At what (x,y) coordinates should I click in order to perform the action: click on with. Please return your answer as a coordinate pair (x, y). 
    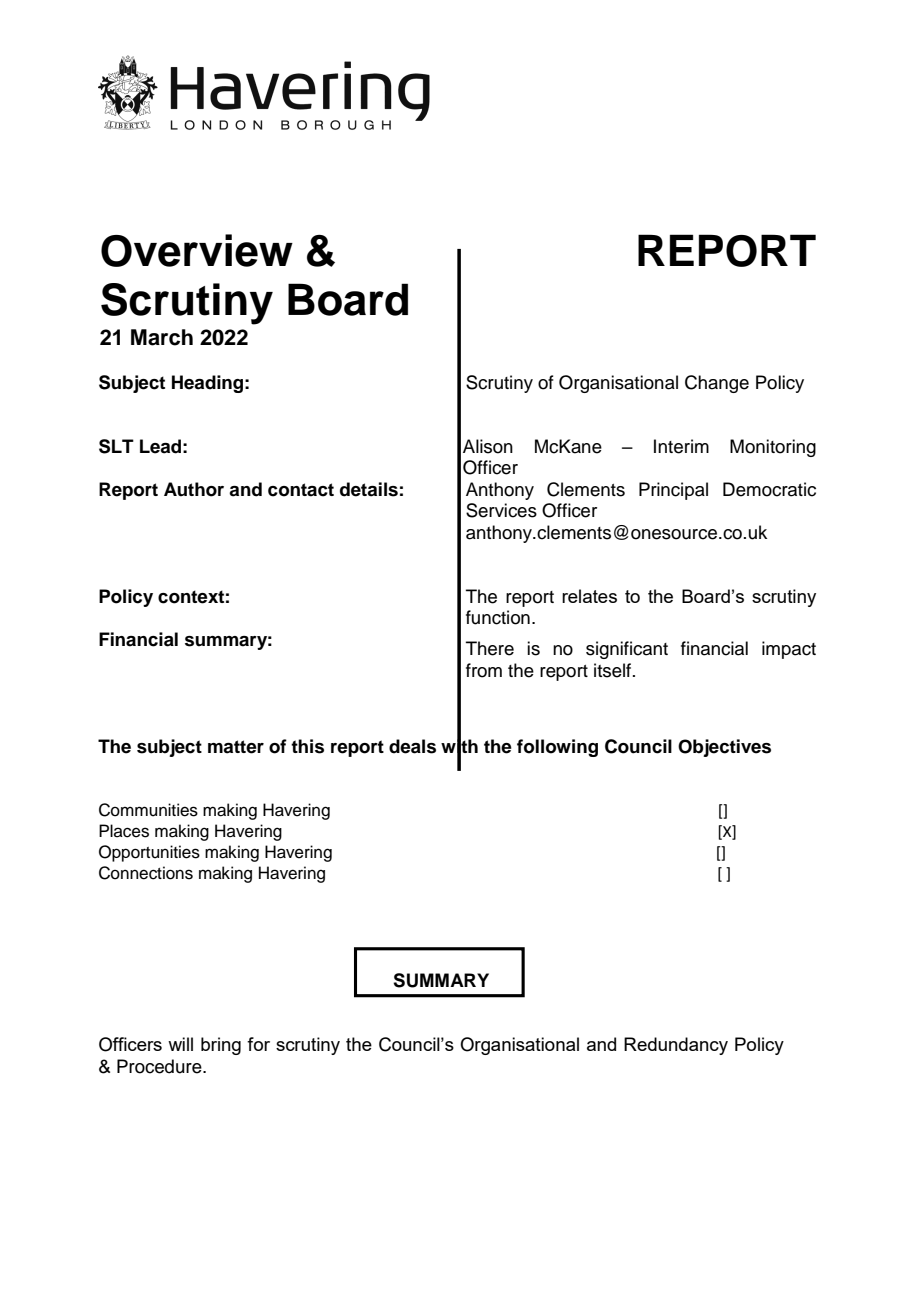
    Looking at the image, I should click on (459, 746).
